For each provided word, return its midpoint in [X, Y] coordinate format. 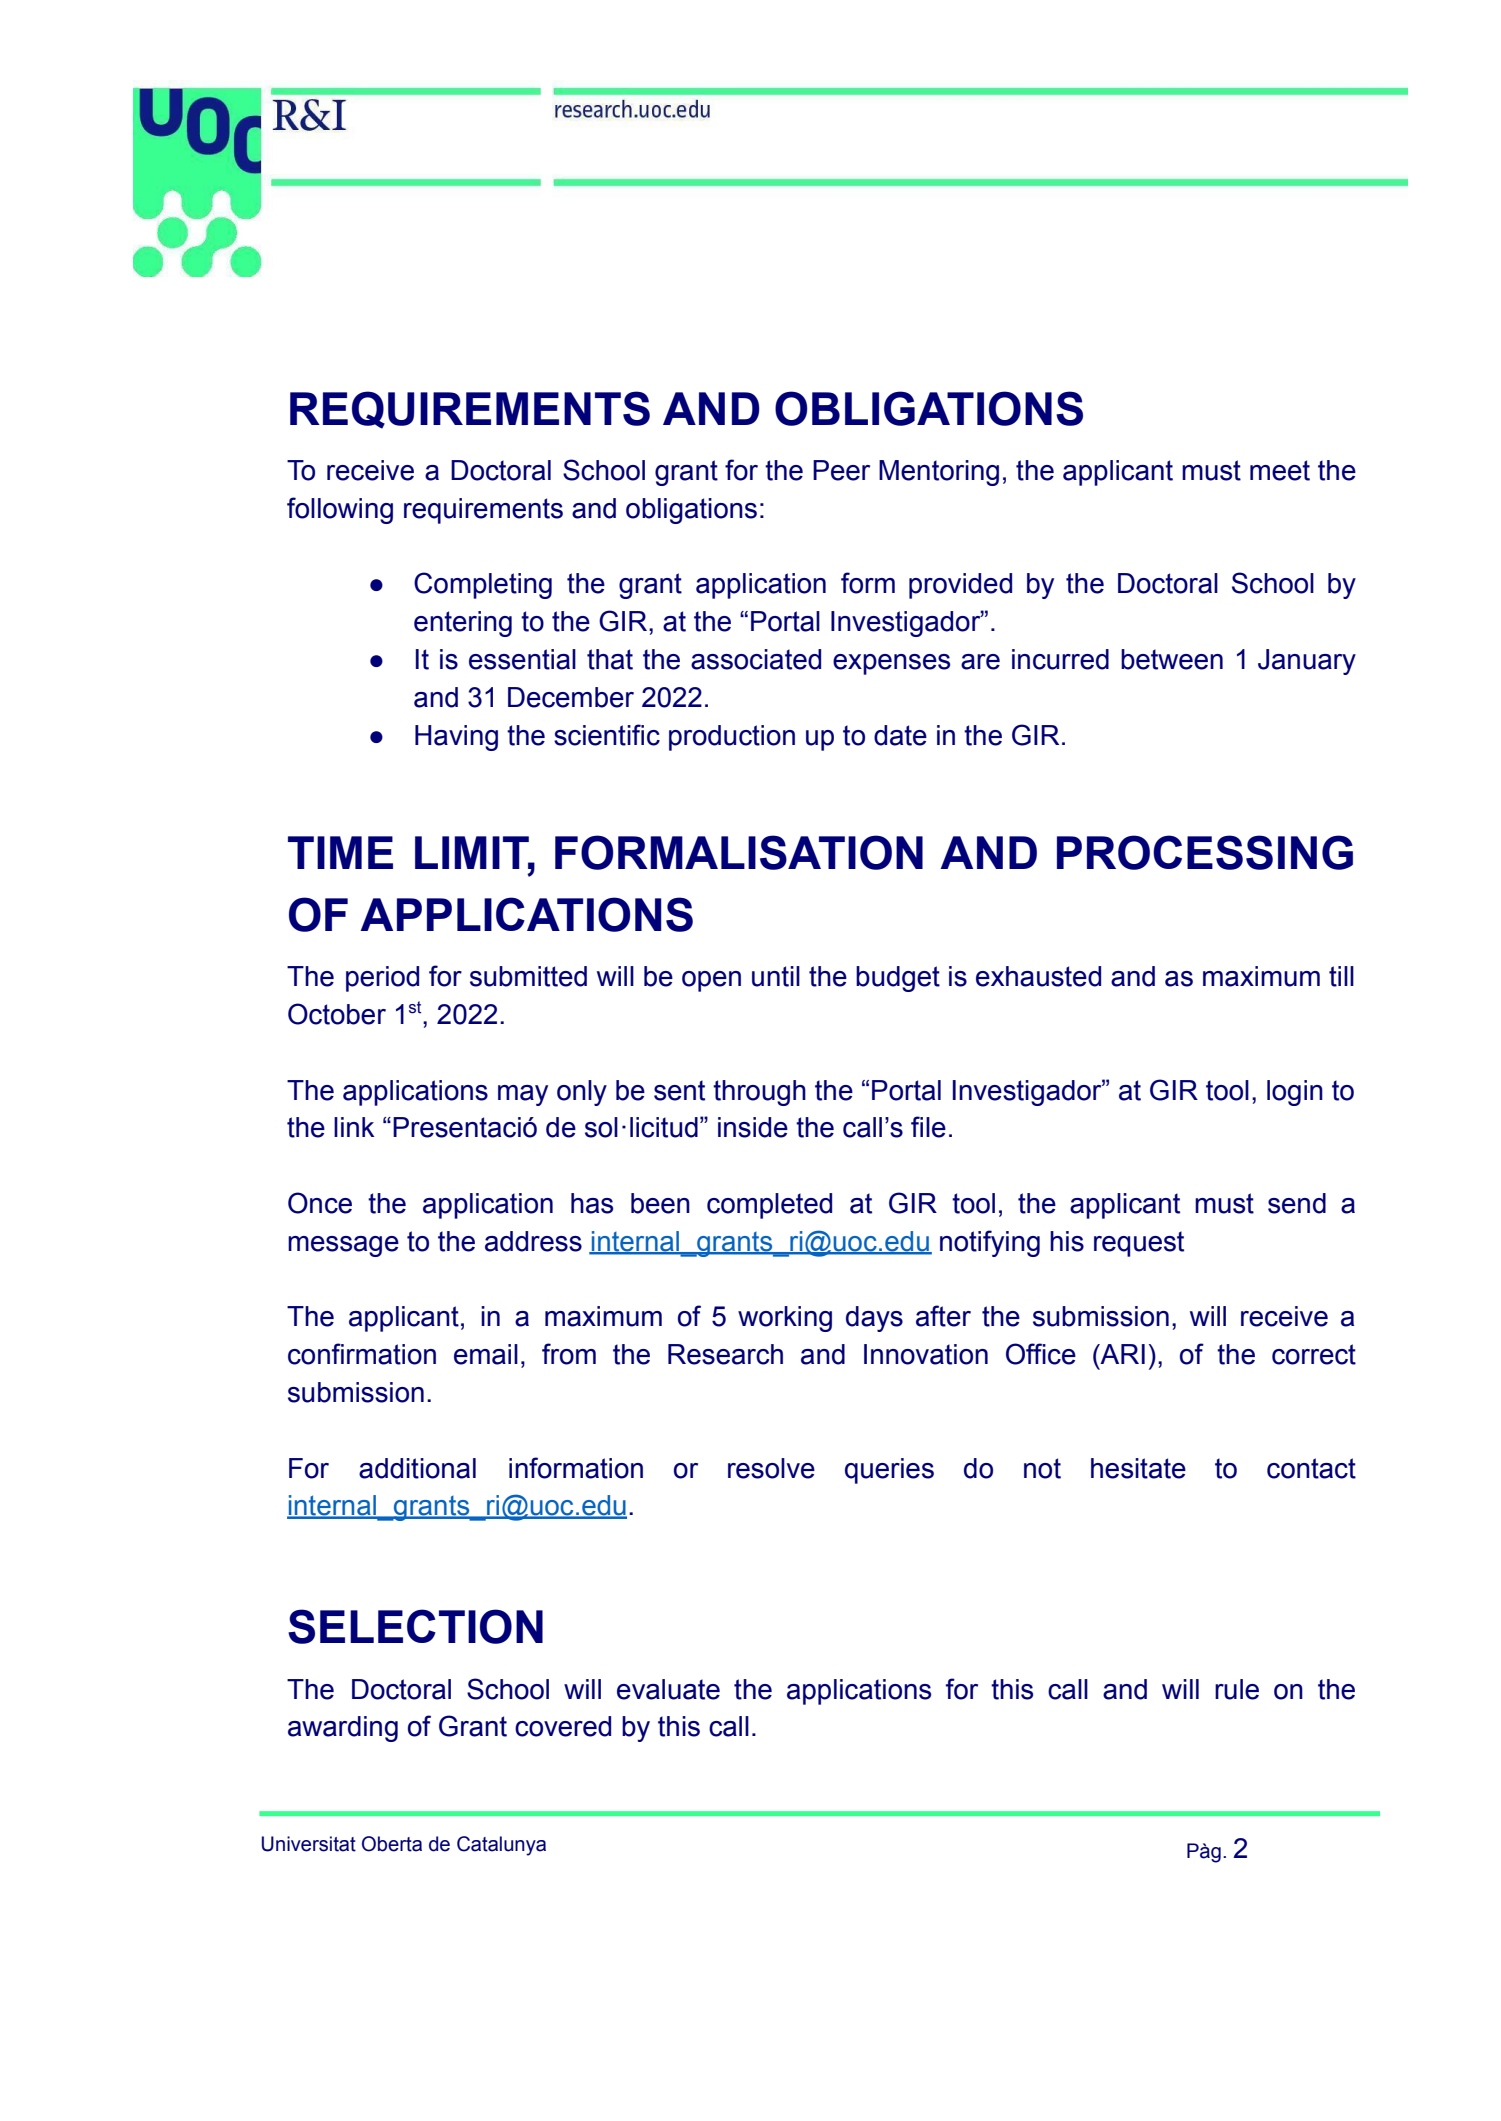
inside [753, 1127]
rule [1237, 1689]
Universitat [309, 1844]
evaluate [668, 1689]
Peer [841, 470]
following [340, 510]
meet [1280, 470]
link [354, 1127]
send [1297, 1203]
